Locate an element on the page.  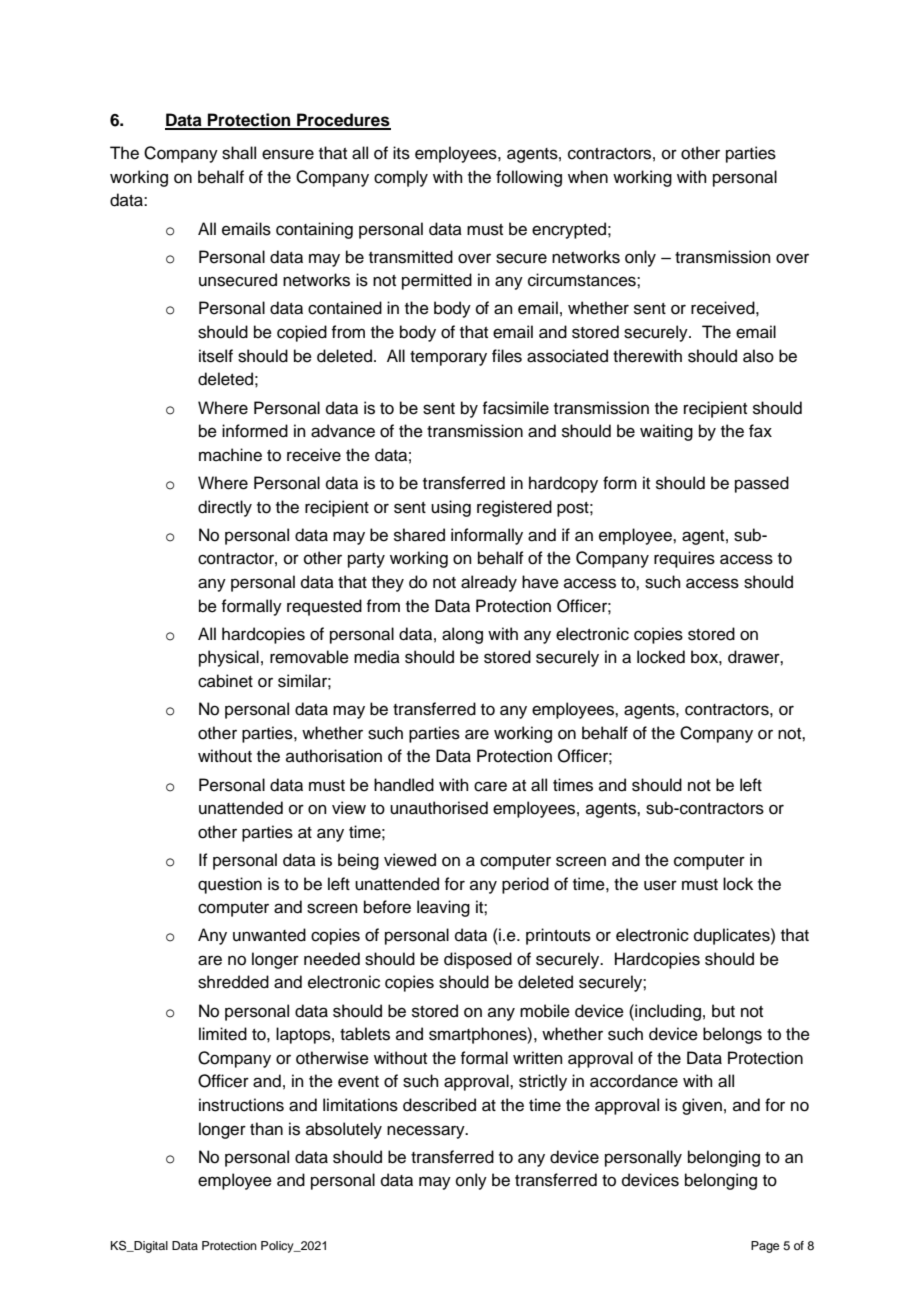
following is located at coordinates (529, 178).
